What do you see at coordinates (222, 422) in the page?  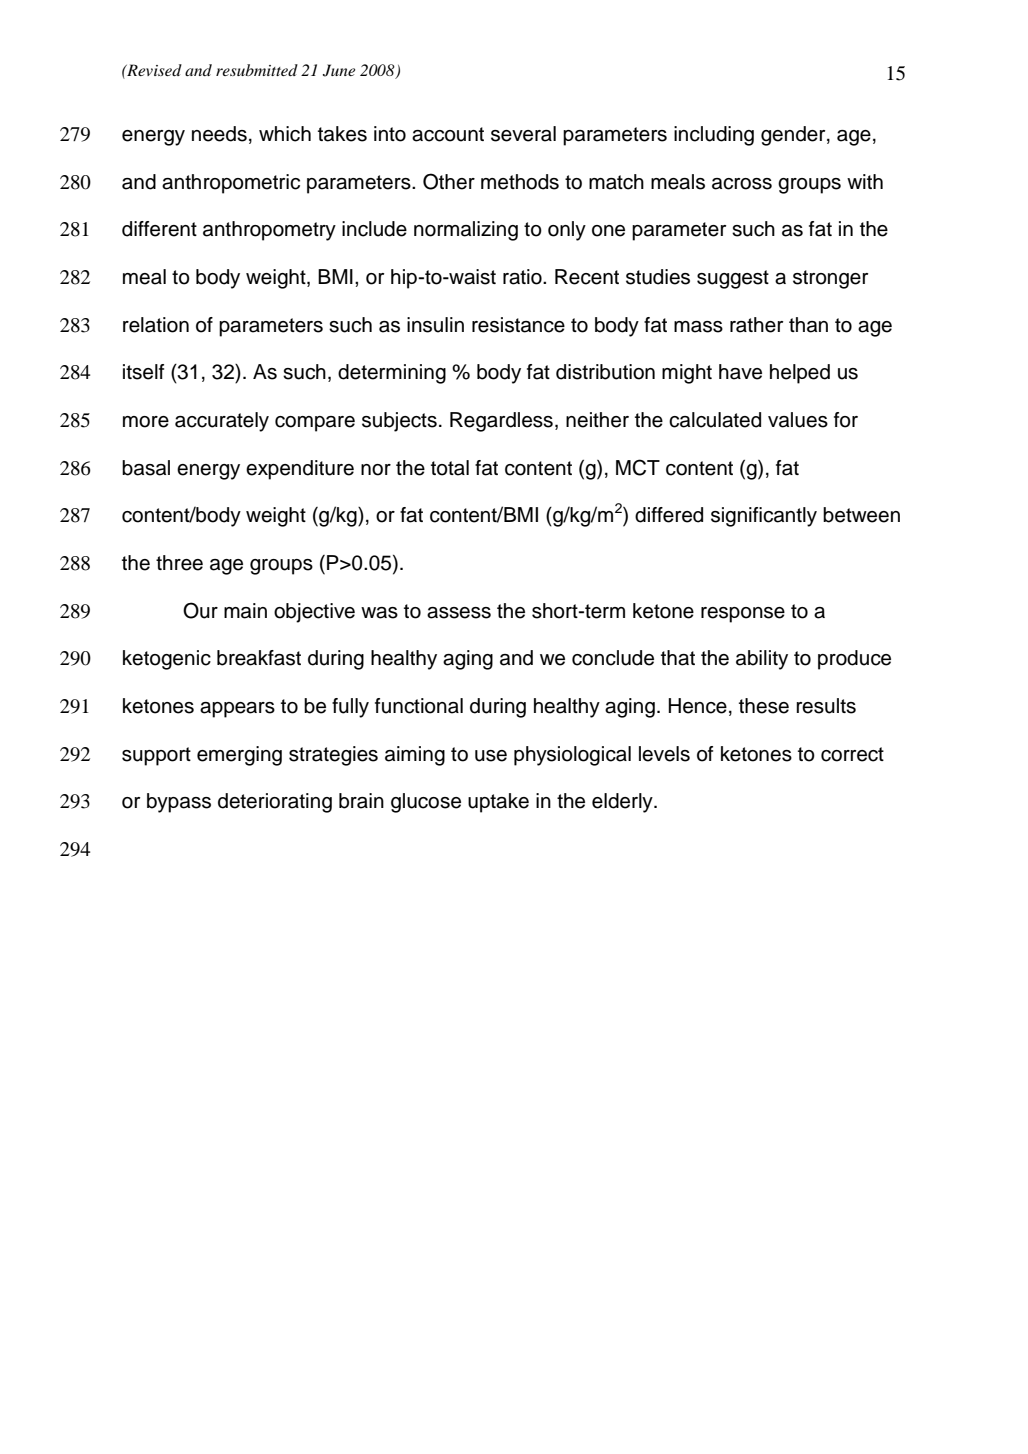 I see `accurately` at bounding box center [222, 422].
